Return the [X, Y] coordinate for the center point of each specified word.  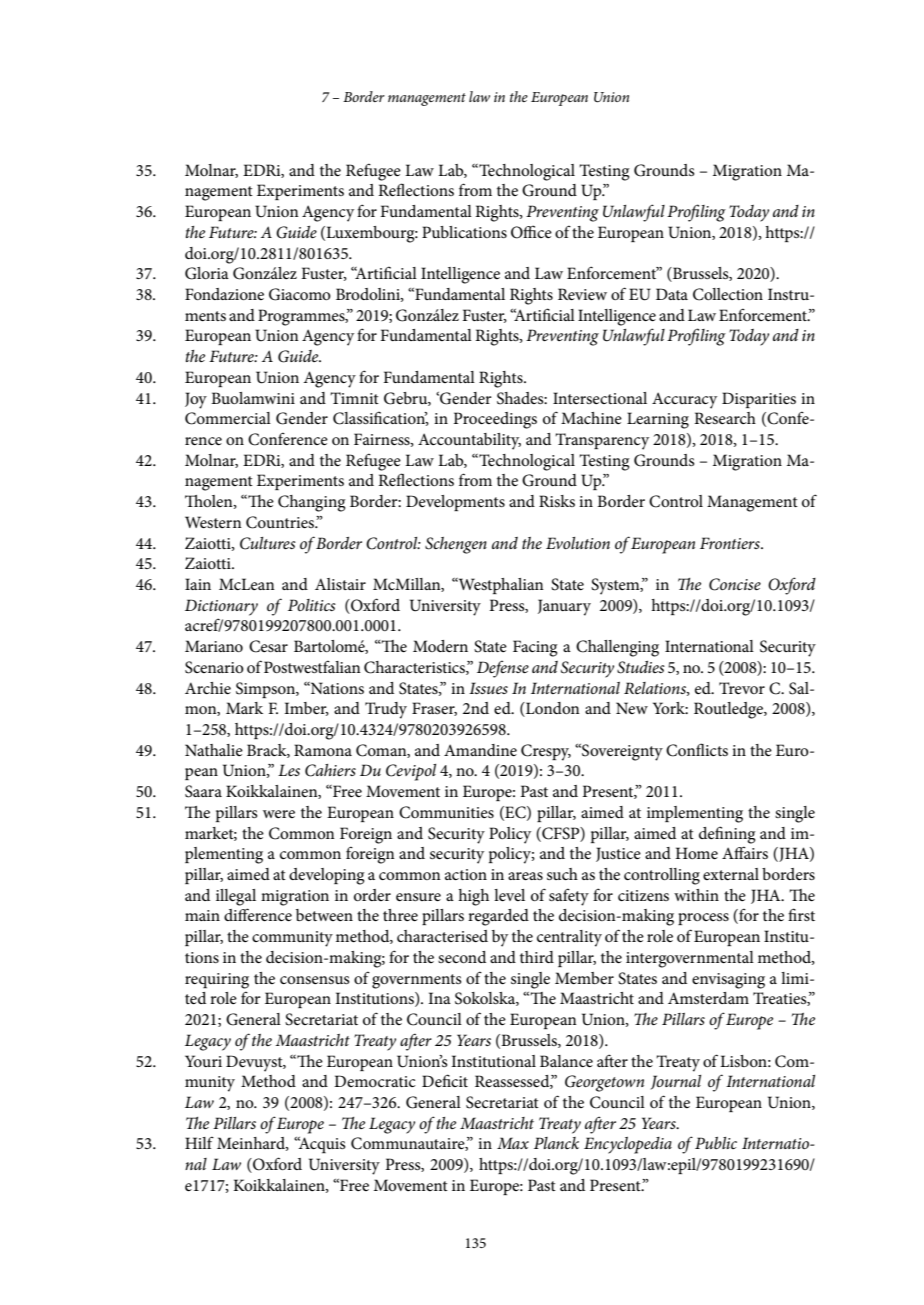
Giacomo [300, 294]
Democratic [375, 1081]
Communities [446, 812]
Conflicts [697, 750]
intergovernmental [690, 959]
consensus [315, 980]
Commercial [228, 418]
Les [289, 770]
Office [531, 232]
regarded [498, 917]
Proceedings [495, 420]
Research [725, 418]
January [564, 607]
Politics [312, 605]
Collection [728, 294]
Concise [735, 584]
